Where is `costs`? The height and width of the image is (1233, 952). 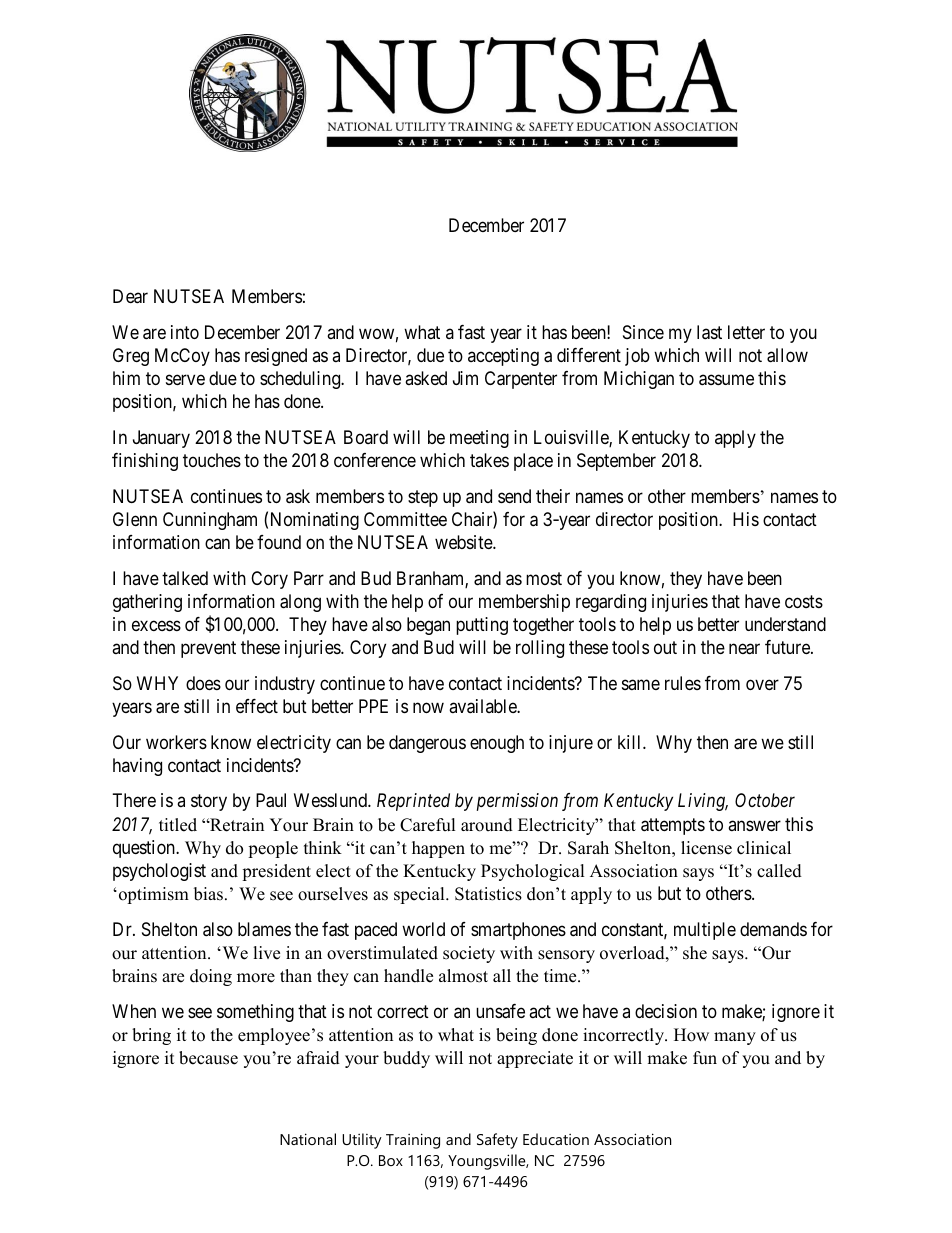 costs is located at coordinates (804, 601).
